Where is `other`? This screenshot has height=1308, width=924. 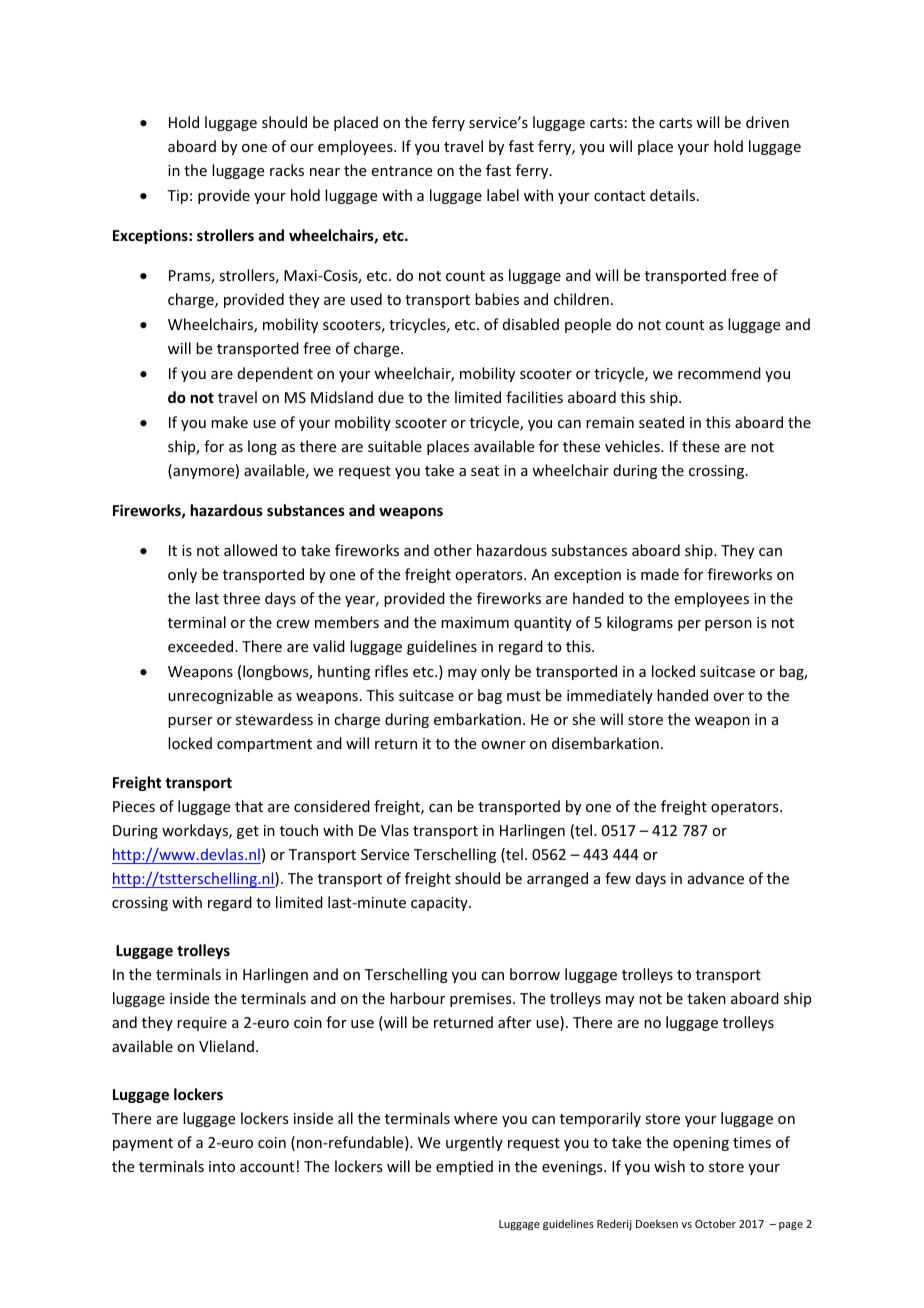
other is located at coordinates (453, 550).
